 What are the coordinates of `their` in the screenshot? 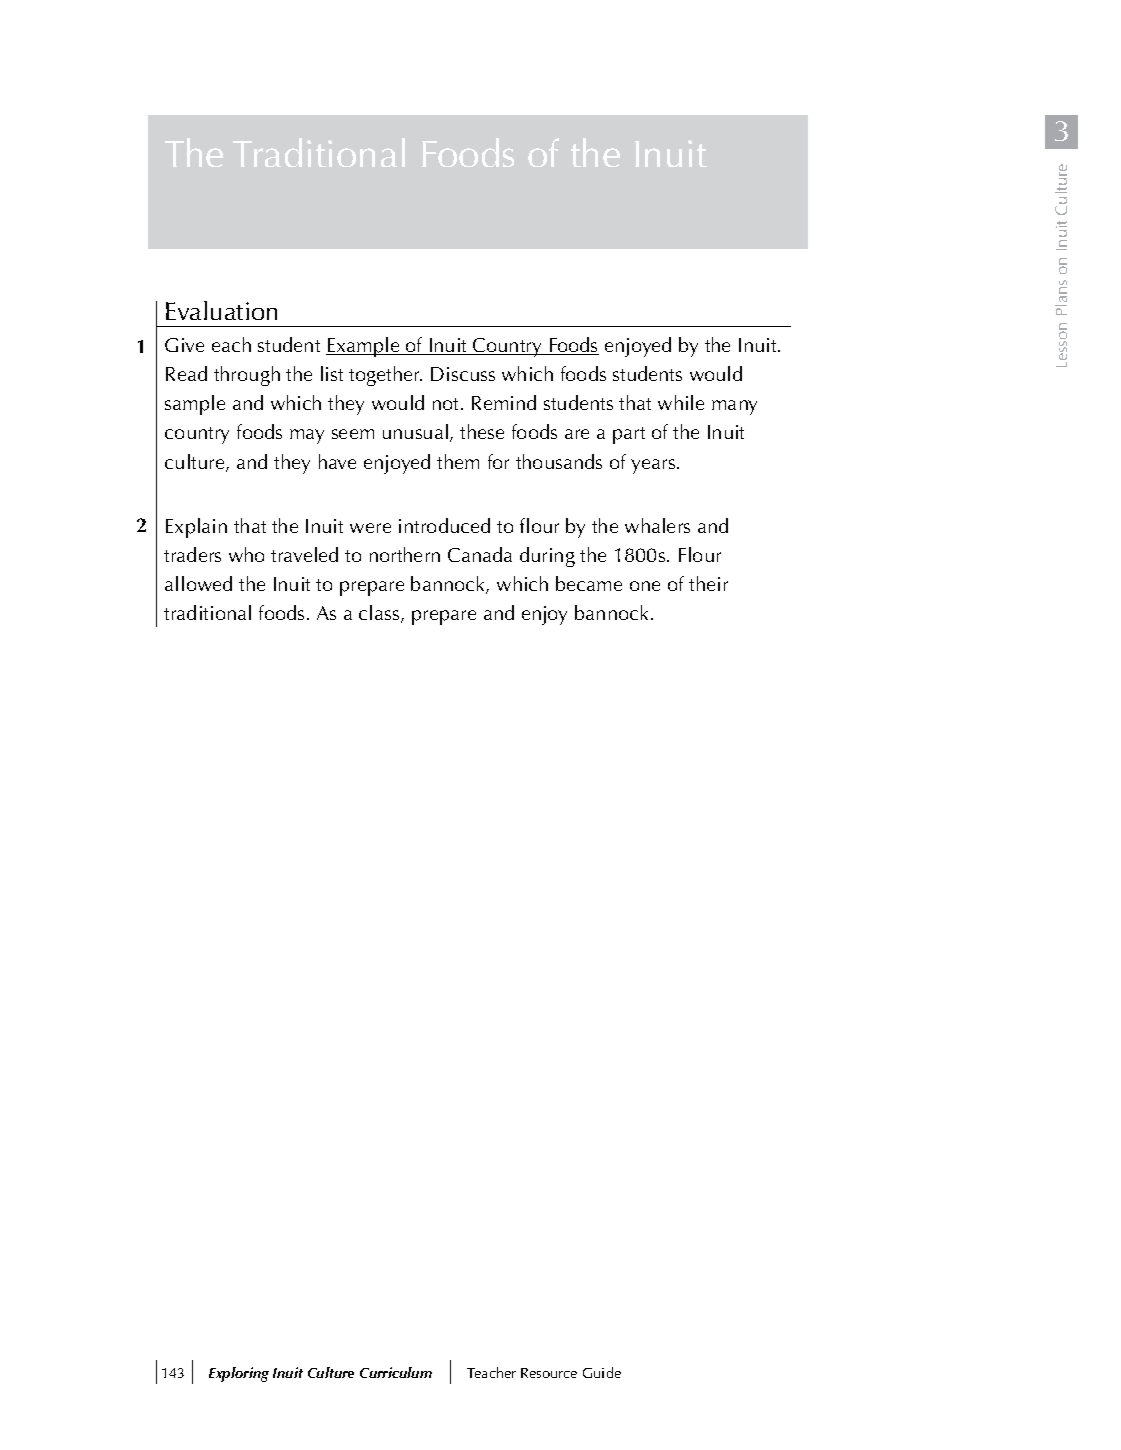 It's located at (708, 583).
